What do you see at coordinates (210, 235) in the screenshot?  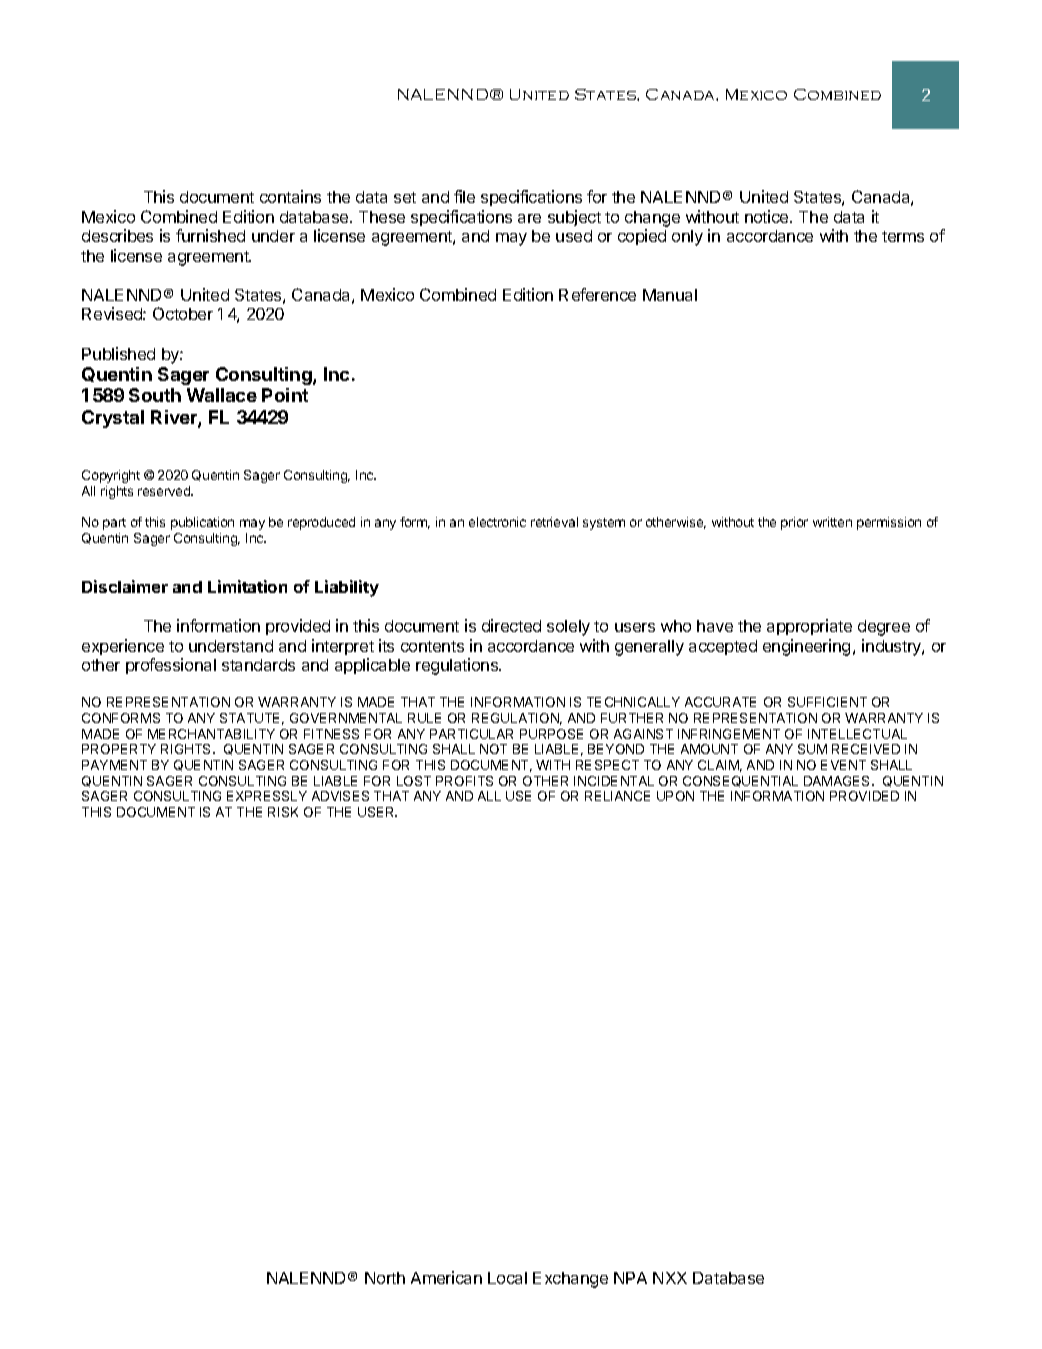 I see `furnished` at bounding box center [210, 235].
